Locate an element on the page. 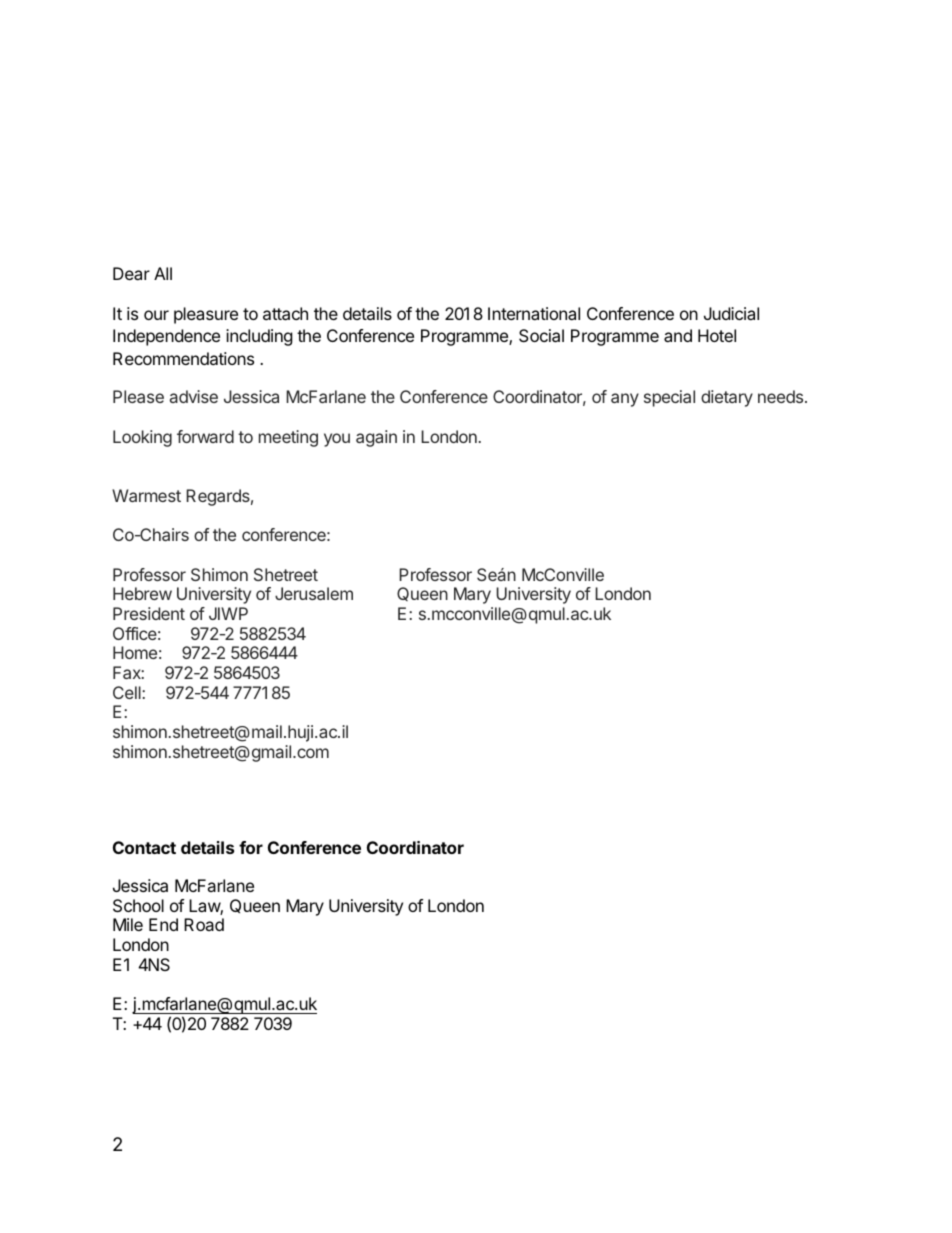 This document has width=952, height=1233. International is located at coordinates (534, 313).
